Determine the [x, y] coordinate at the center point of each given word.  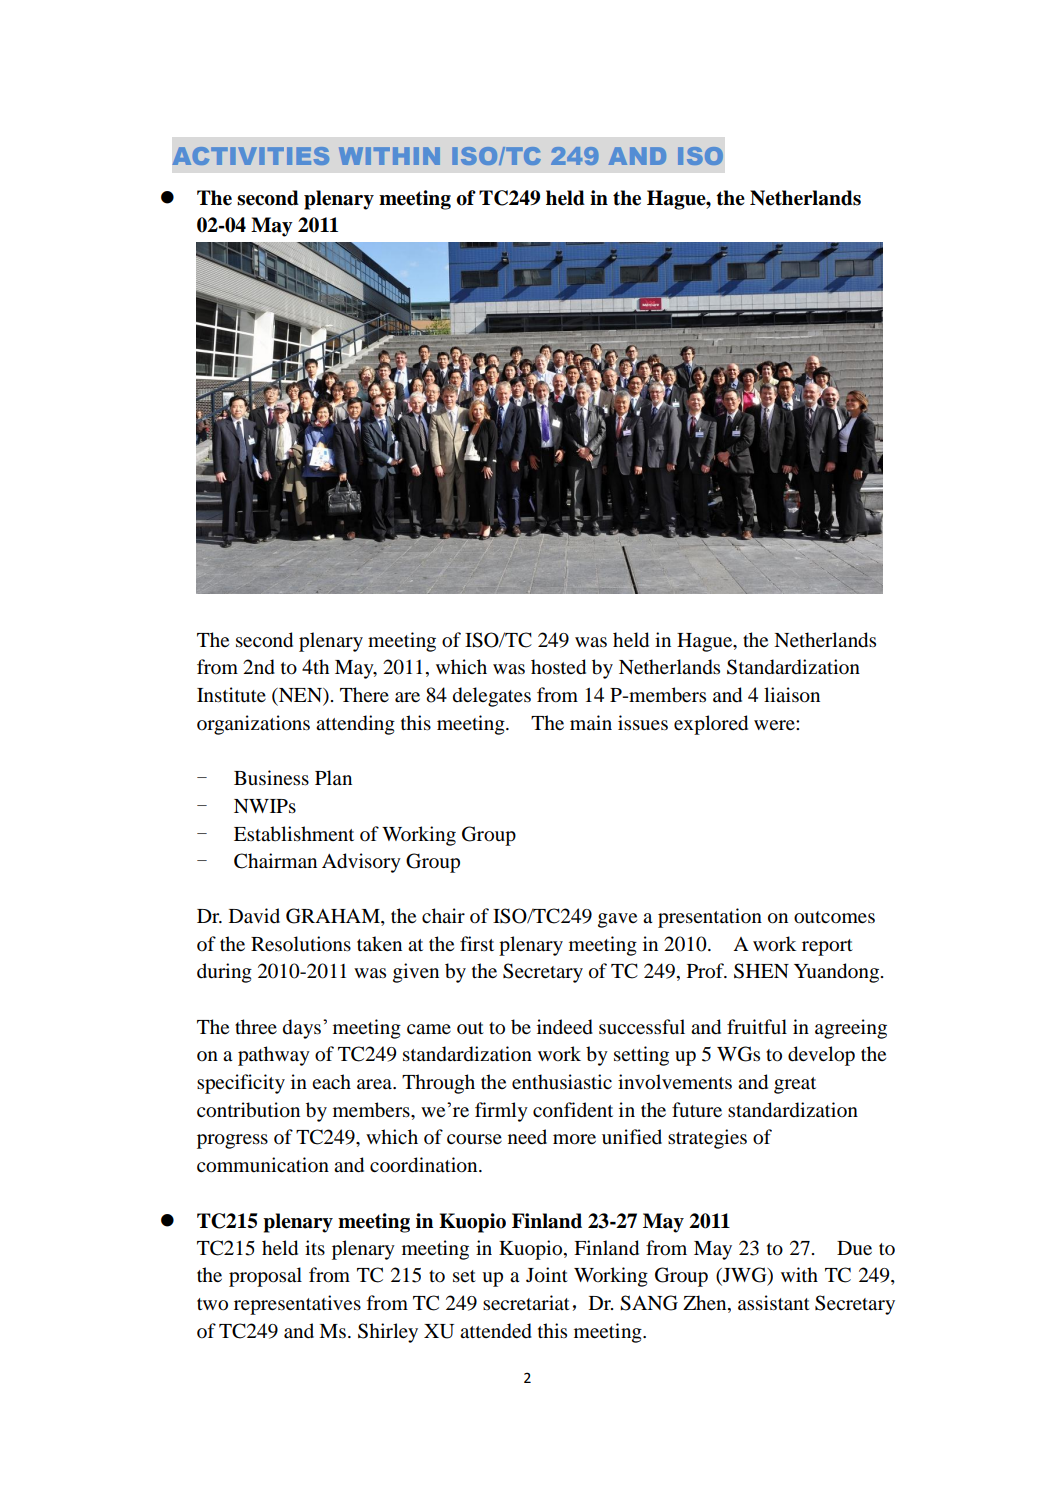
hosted [558, 667]
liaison [792, 695]
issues [643, 723]
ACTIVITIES [251, 156]
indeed [565, 1027]
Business [271, 778]
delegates [492, 697]
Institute [231, 694]
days [302, 1029]
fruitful [757, 1027]
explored [711, 725]
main [591, 722]
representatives [297, 1305]
